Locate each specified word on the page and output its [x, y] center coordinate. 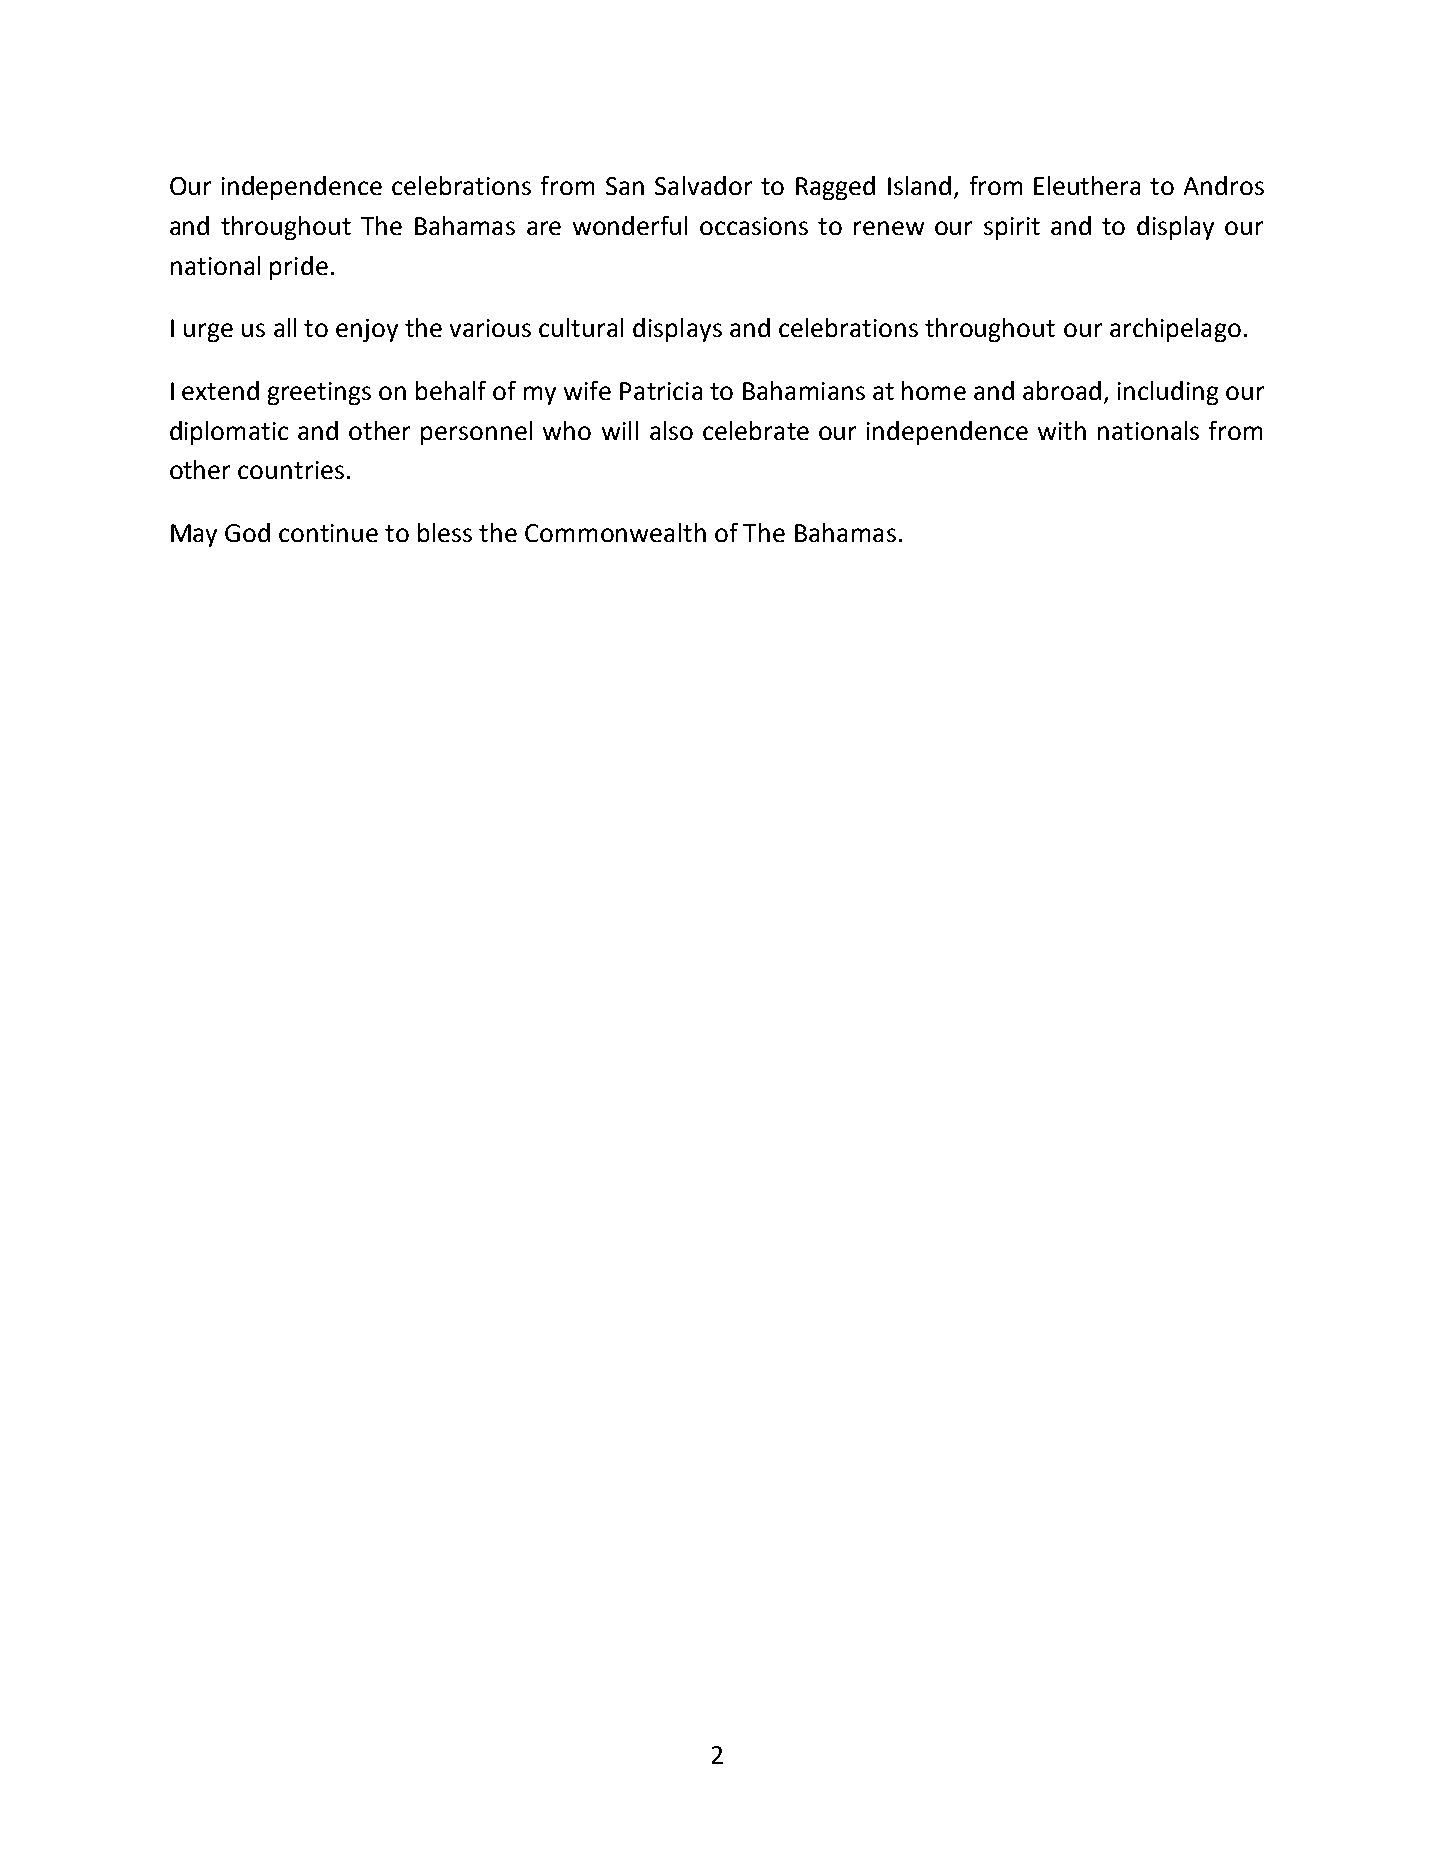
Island [919, 185]
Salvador [703, 185]
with [1062, 430]
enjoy [367, 330]
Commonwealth [615, 532]
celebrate [756, 430]
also [671, 430]
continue [328, 533]
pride [299, 268]
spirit [1012, 228]
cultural [581, 327]
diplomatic [229, 433]
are [544, 228]
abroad [1062, 390]
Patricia [661, 391]
